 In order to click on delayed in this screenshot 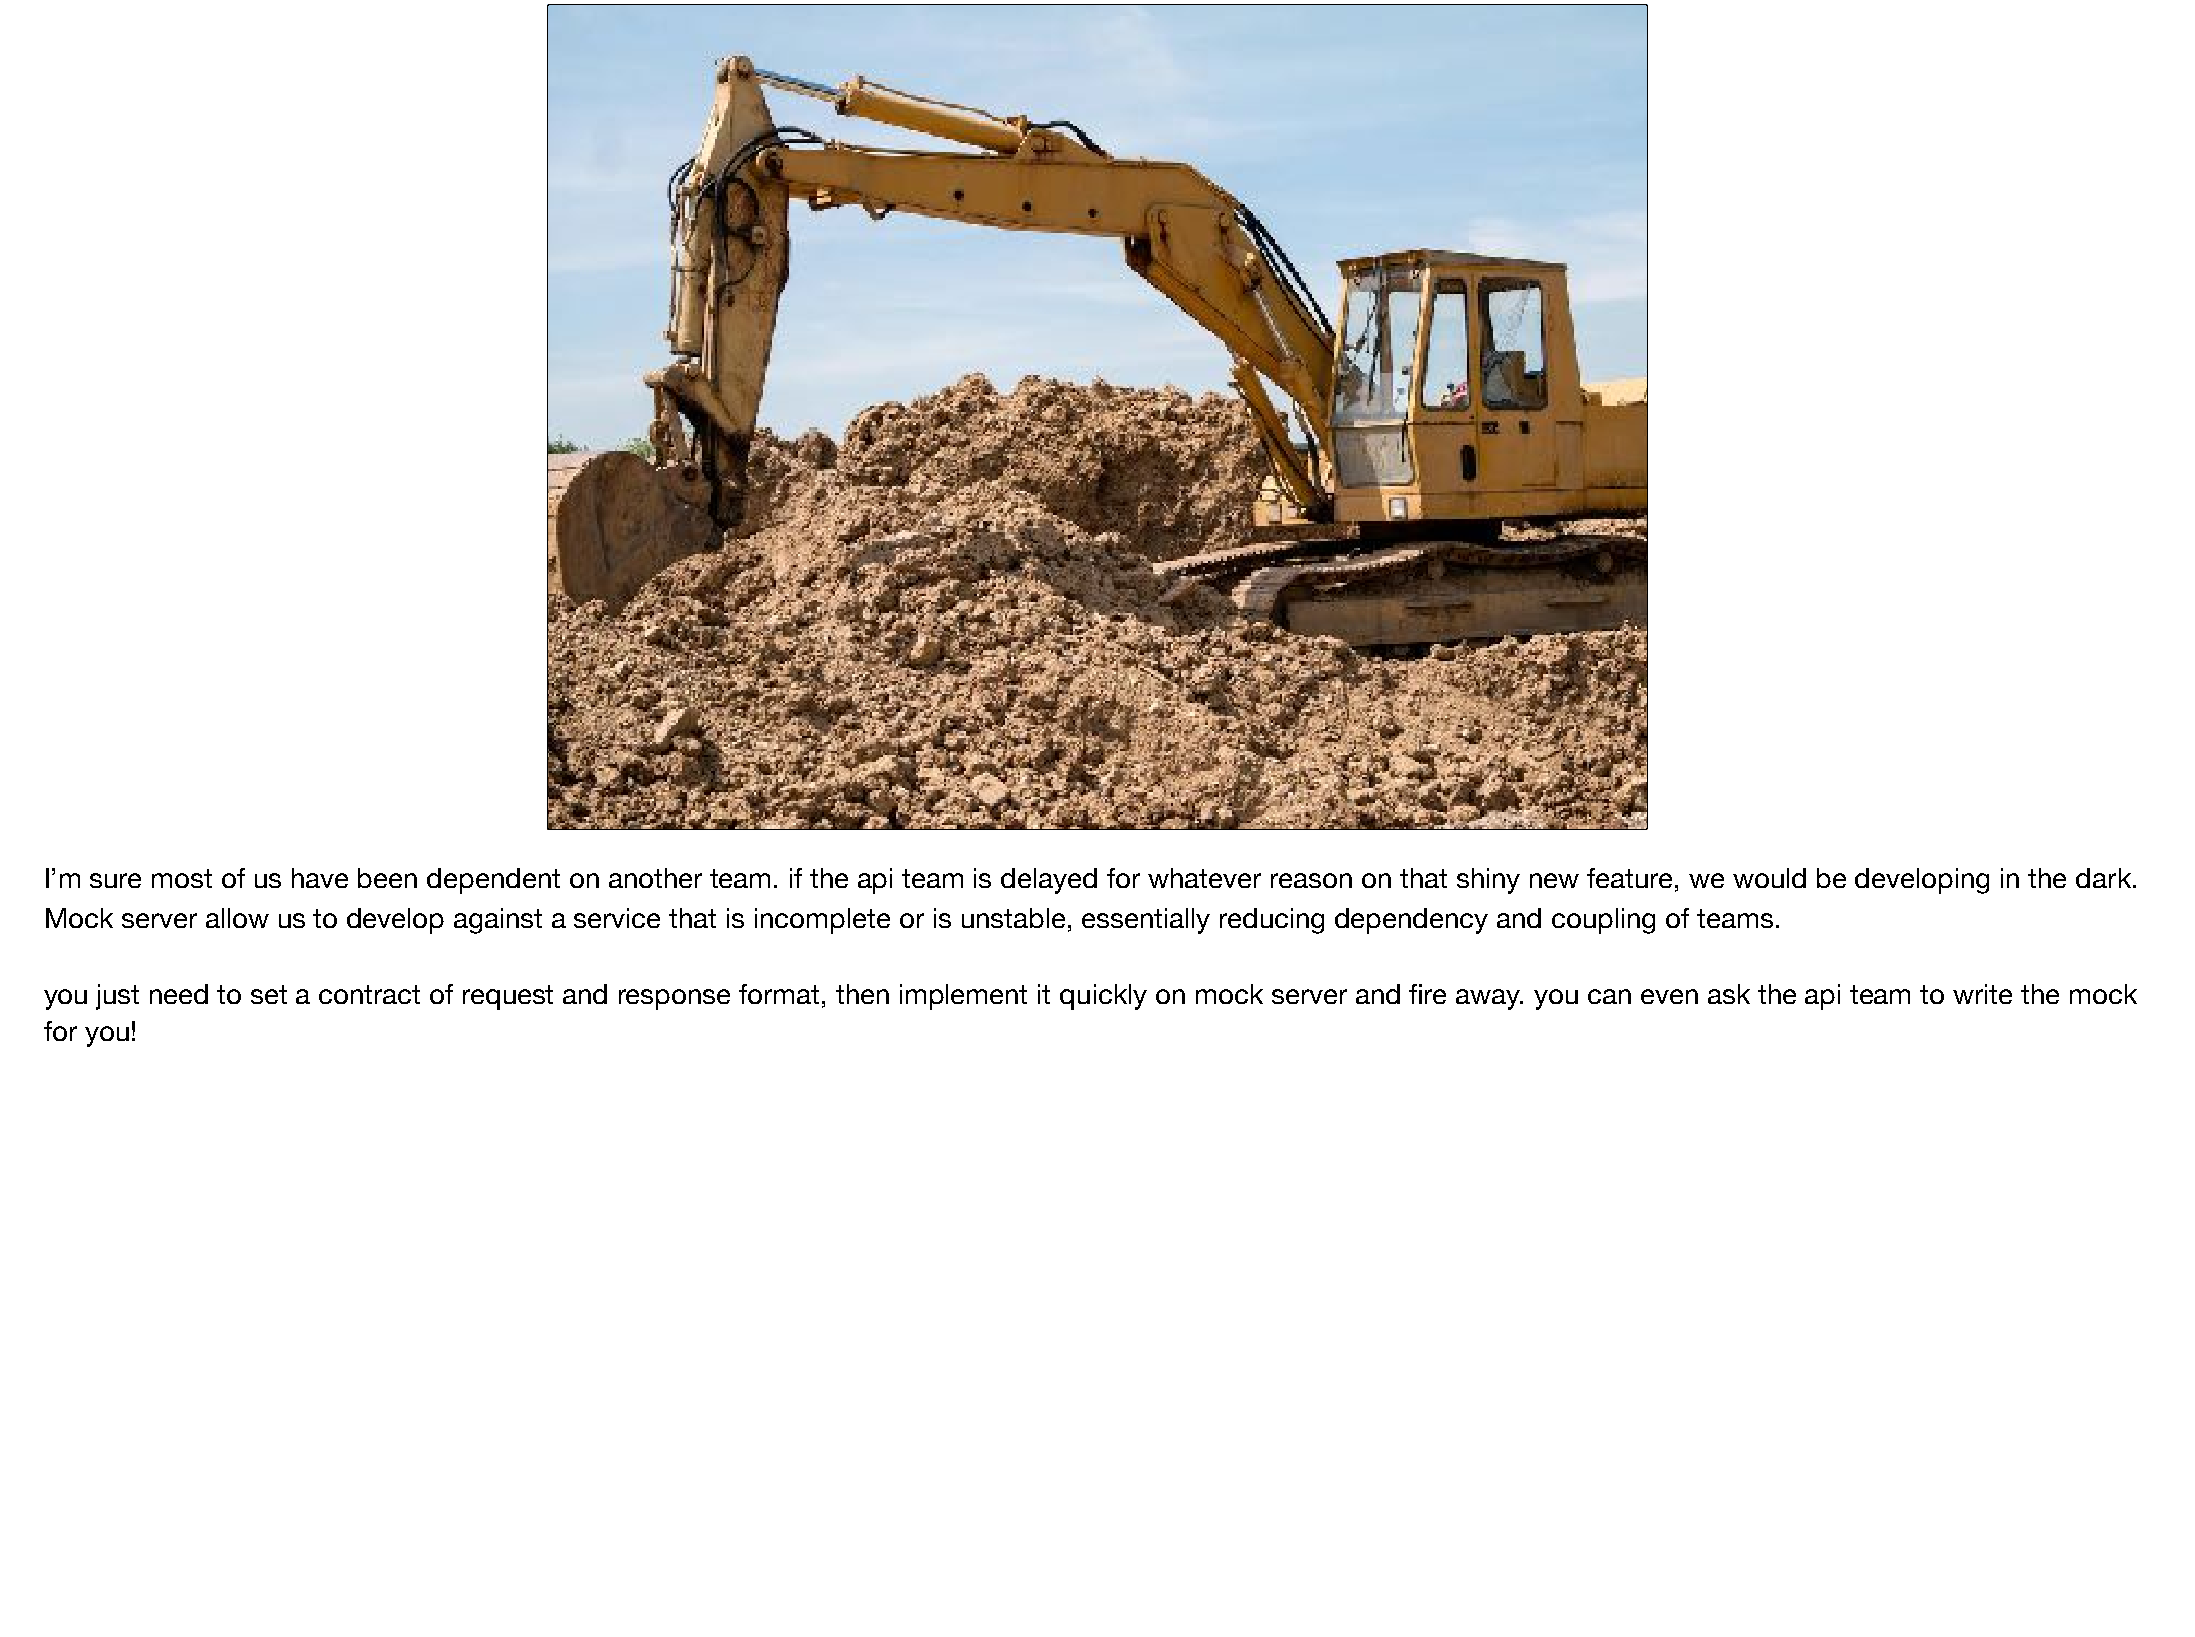, I will do `click(1049, 881)`.
